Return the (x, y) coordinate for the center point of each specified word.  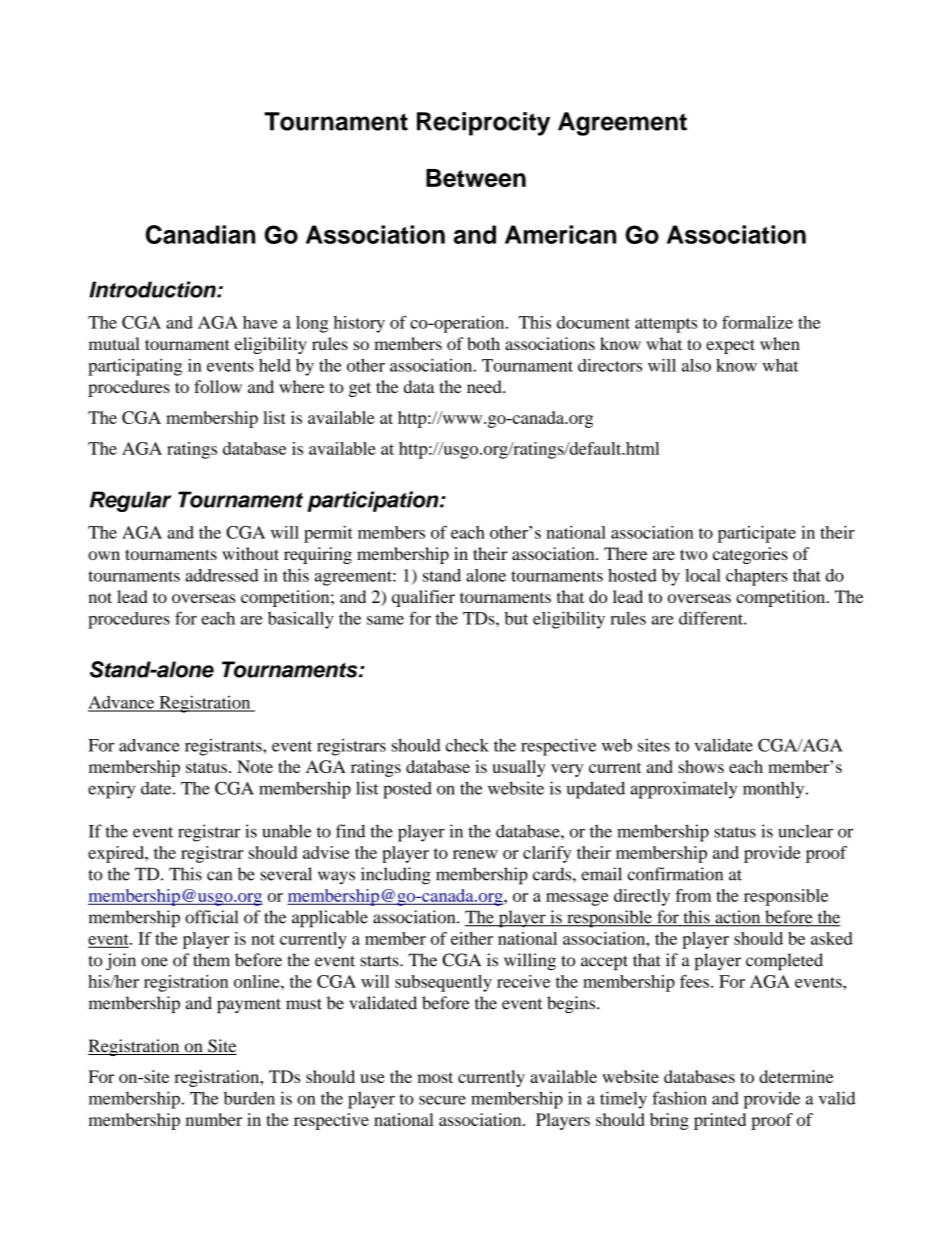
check (467, 745)
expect (730, 346)
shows (701, 766)
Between (476, 178)
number (214, 1119)
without (250, 553)
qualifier (423, 598)
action (738, 918)
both (483, 343)
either (472, 938)
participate (757, 534)
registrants (224, 747)
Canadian (200, 234)
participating (135, 367)
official (211, 917)
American (560, 234)
